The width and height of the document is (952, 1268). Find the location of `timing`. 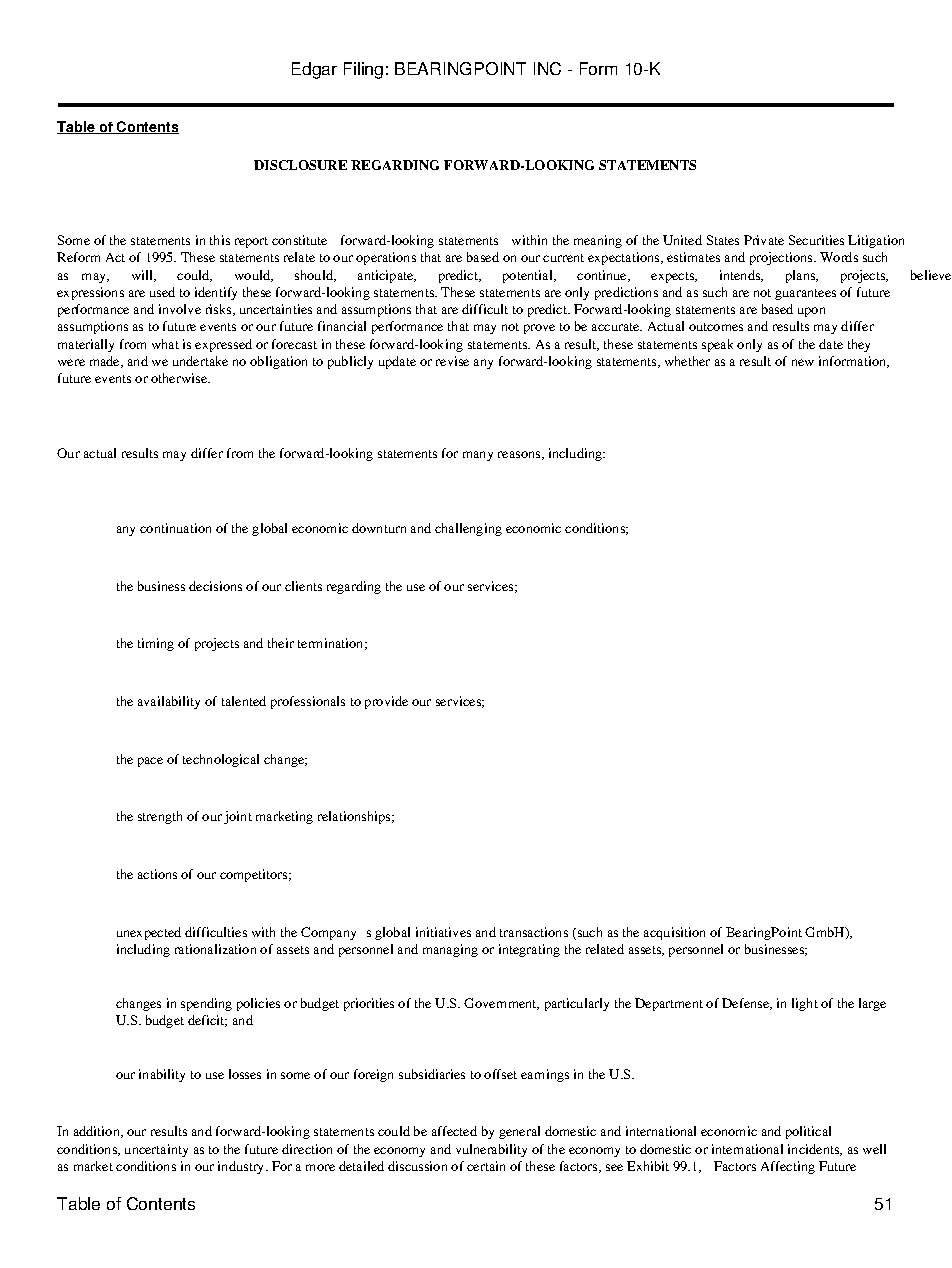

timing is located at coordinates (156, 644).
